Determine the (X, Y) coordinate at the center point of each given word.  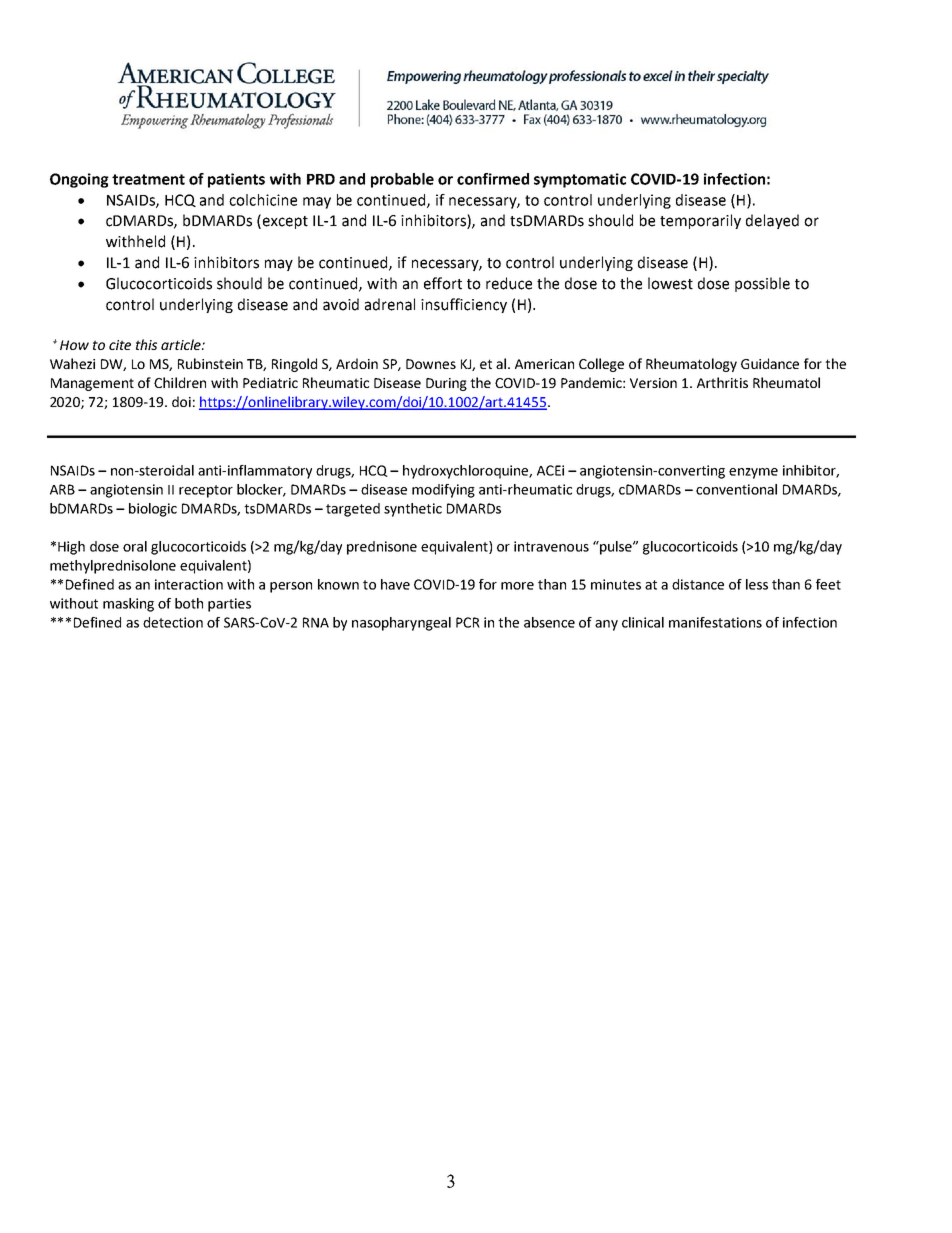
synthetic (413, 510)
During (446, 384)
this (146, 344)
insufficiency (464, 305)
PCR (468, 622)
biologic (153, 510)
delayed (772, 221)
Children (180, 382)
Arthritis (722, 382)
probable (402, 180)
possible (762, 284)
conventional (736, 489)
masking (128, 605)
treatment (148, 179)
